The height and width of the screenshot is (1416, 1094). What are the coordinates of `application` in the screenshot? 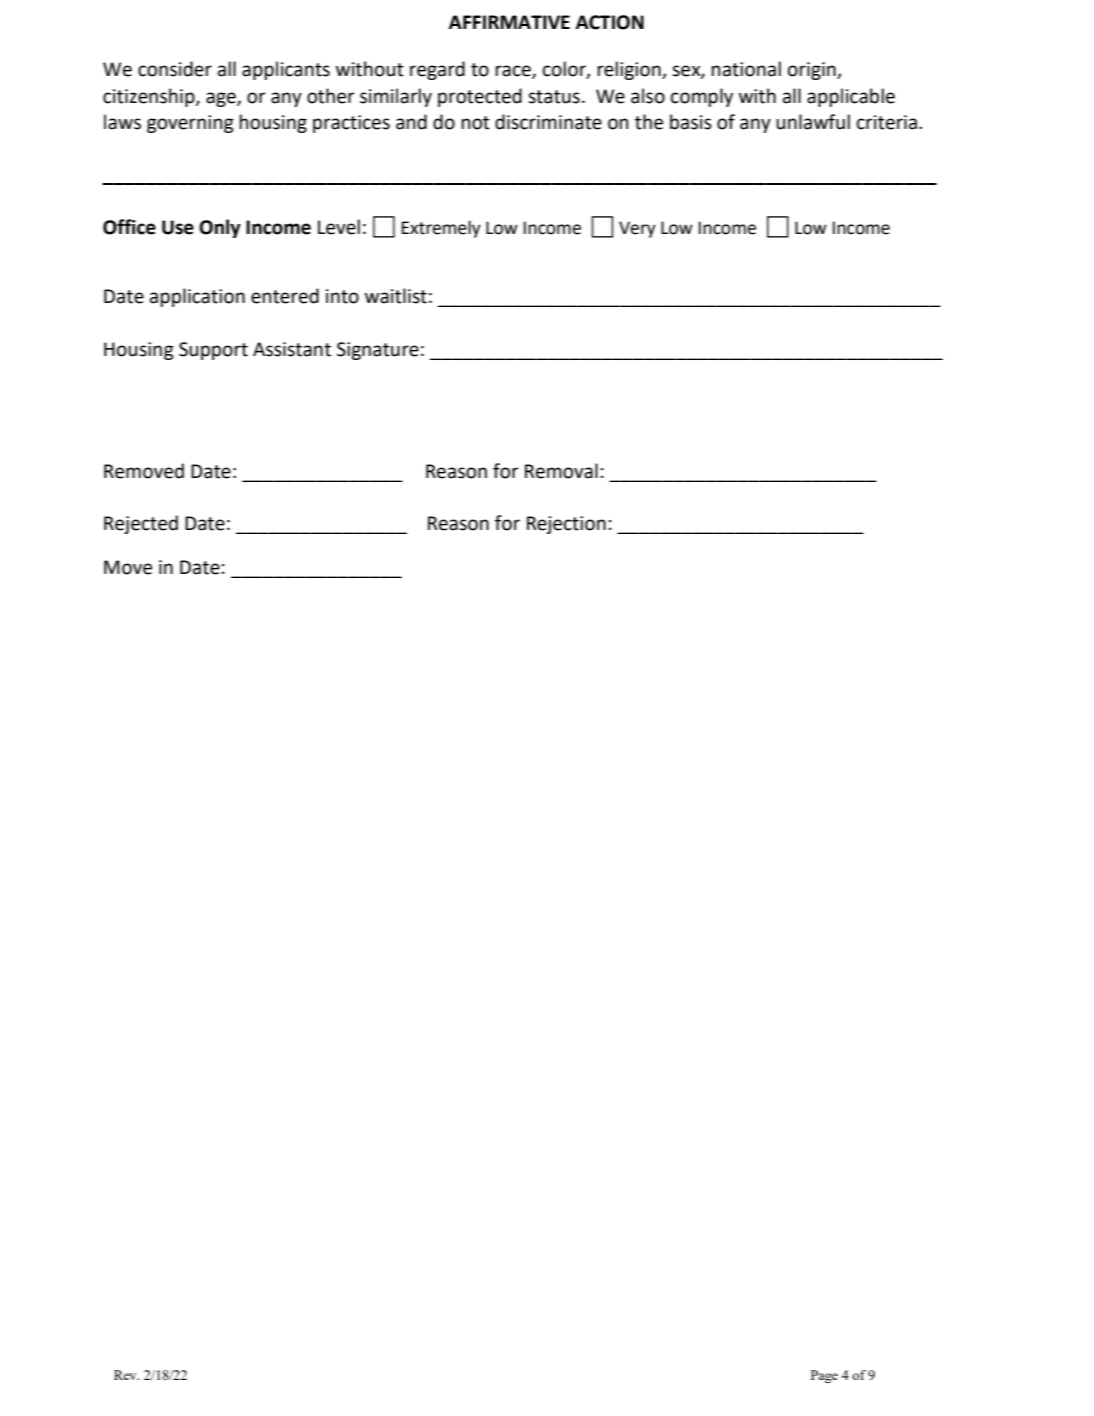 It's located at (197, 297).
